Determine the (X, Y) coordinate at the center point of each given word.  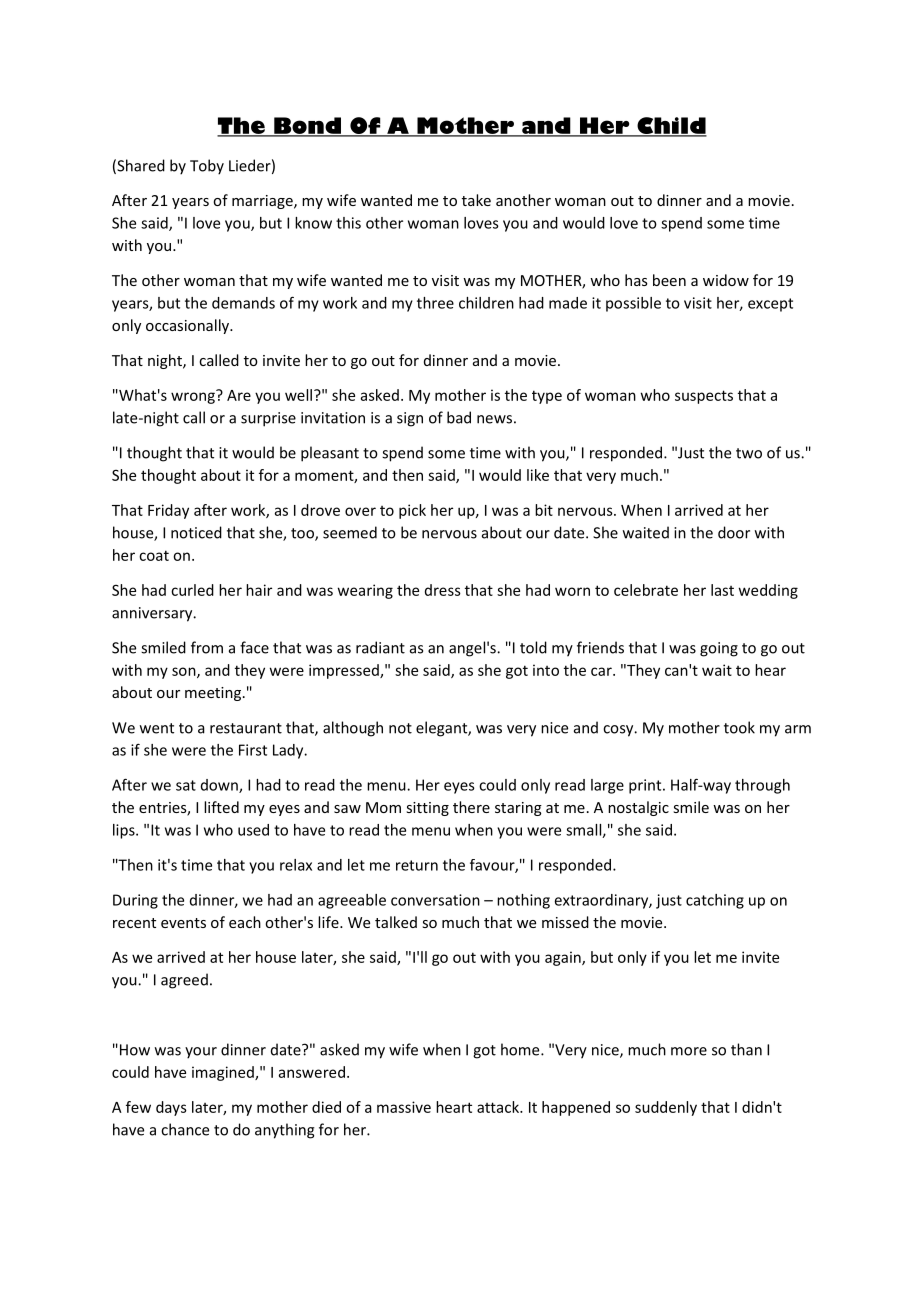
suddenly (666, 1108)
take (476, 200)
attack (499, 1107)
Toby (207, 167)
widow (726, 280)
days (171, 1108)
